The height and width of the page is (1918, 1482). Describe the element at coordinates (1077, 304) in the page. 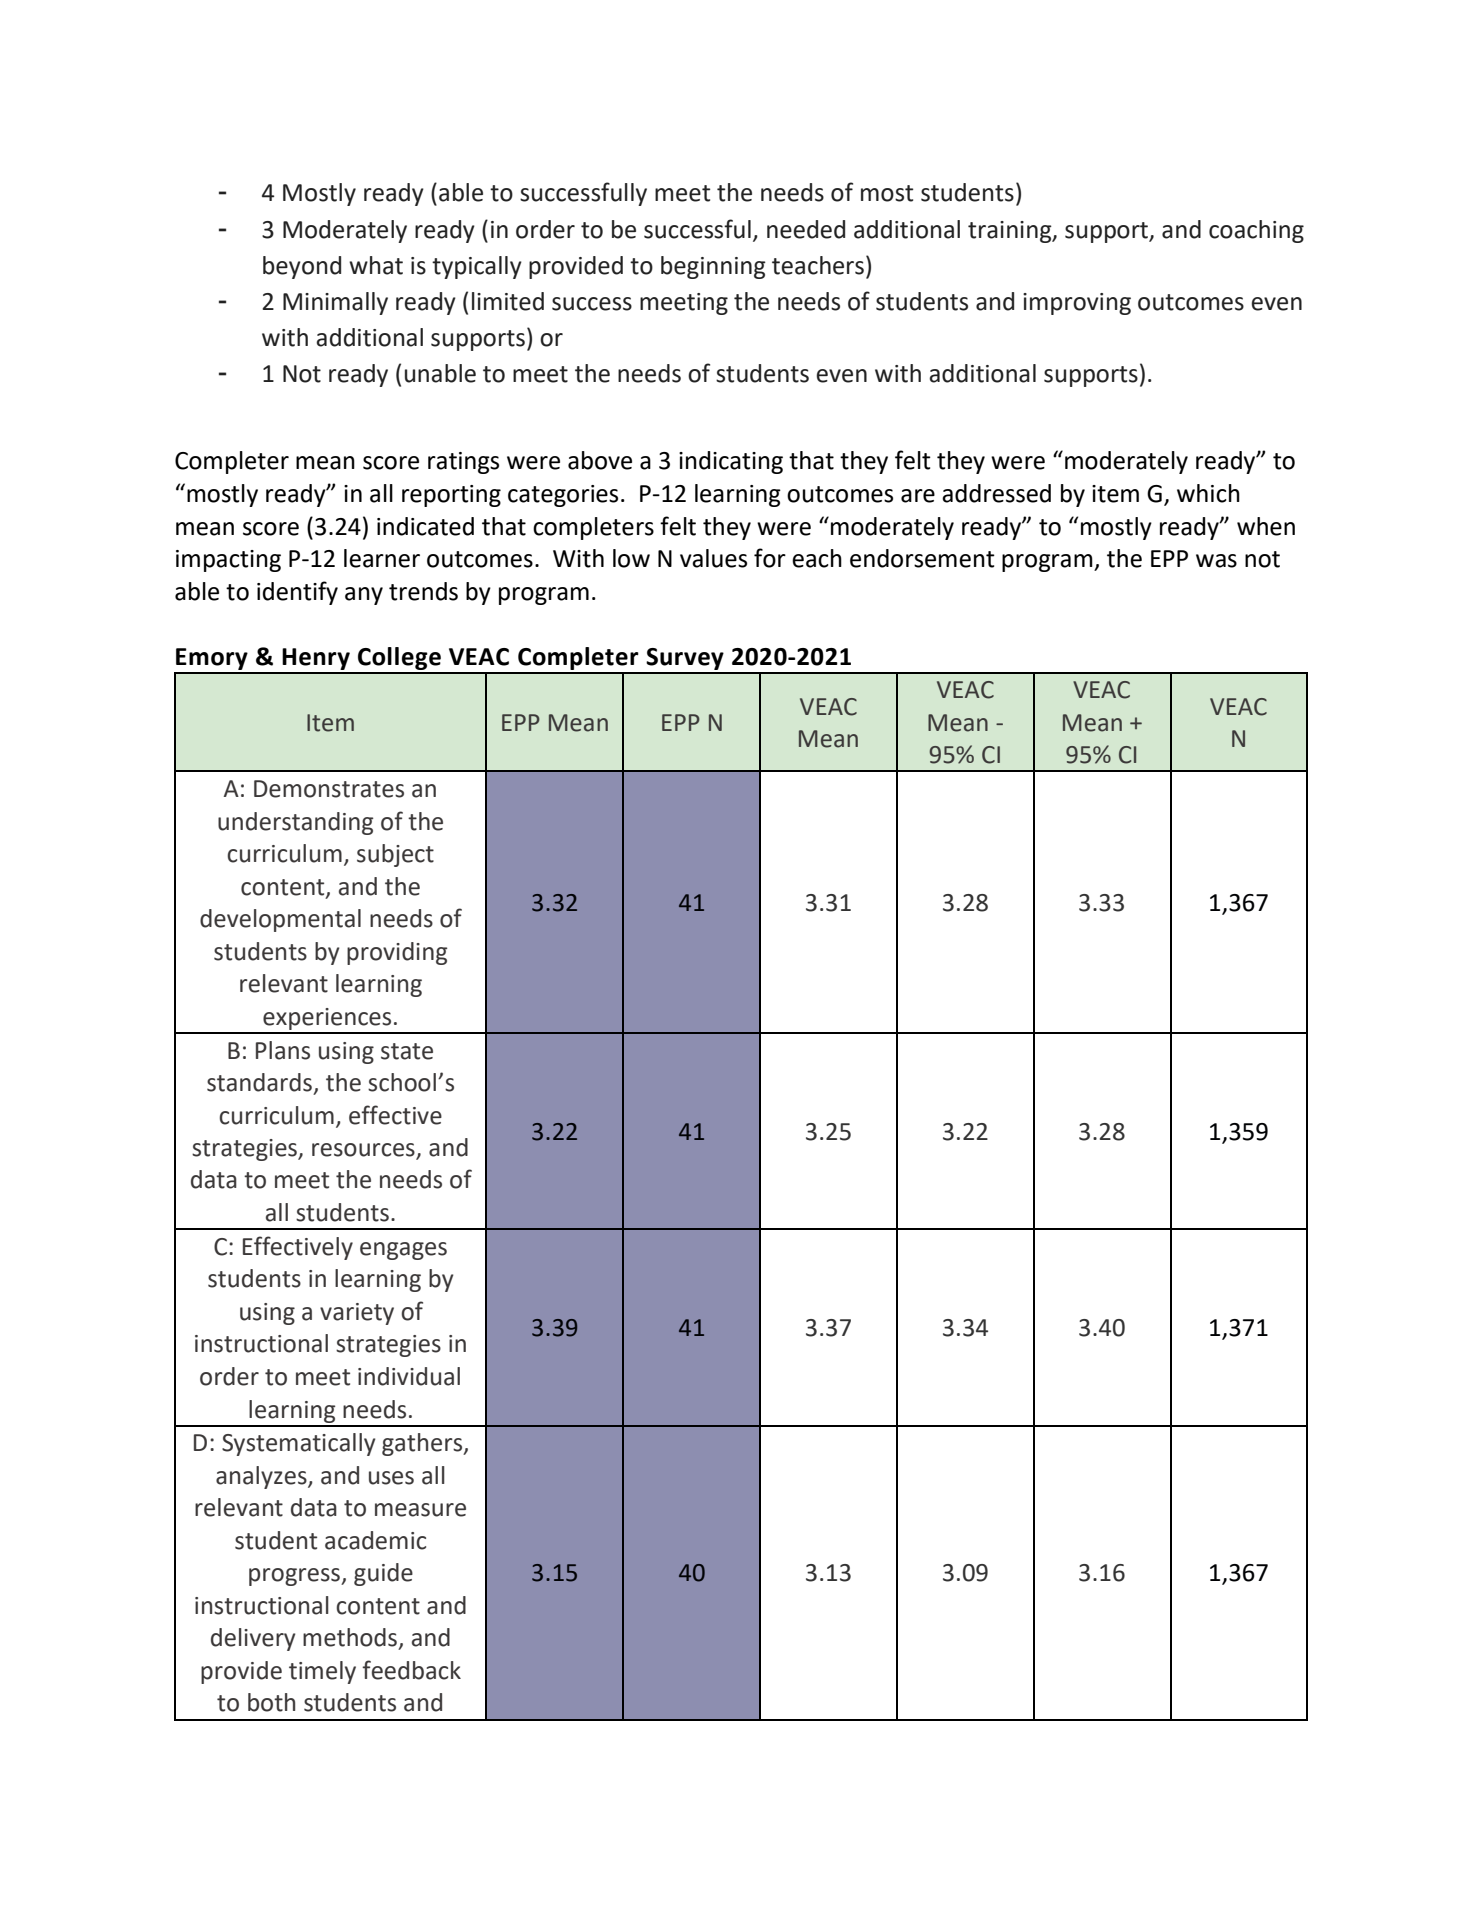

I see `improving` at that location.
